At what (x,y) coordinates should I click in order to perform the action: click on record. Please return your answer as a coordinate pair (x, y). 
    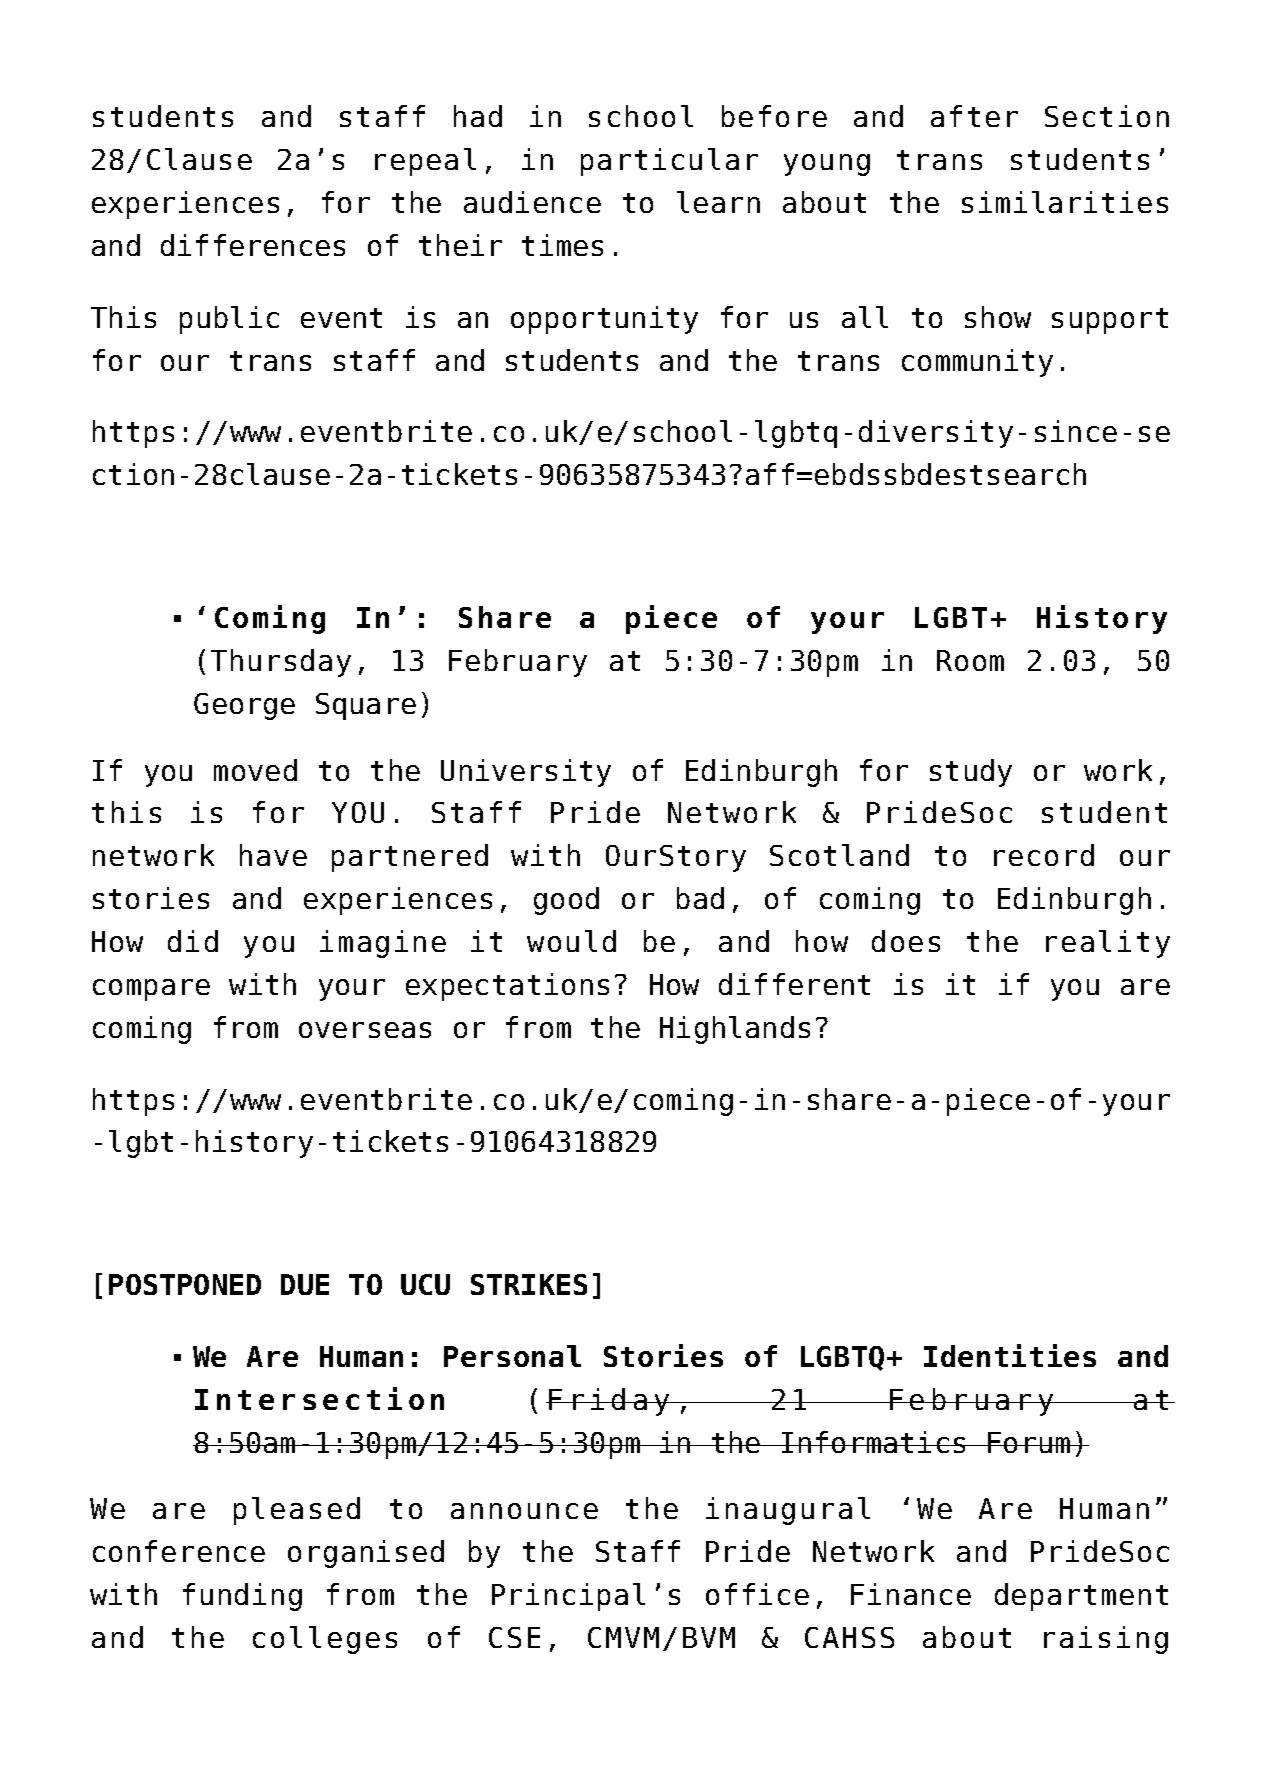
    Looking at the image, I should click on (1044, 855).
